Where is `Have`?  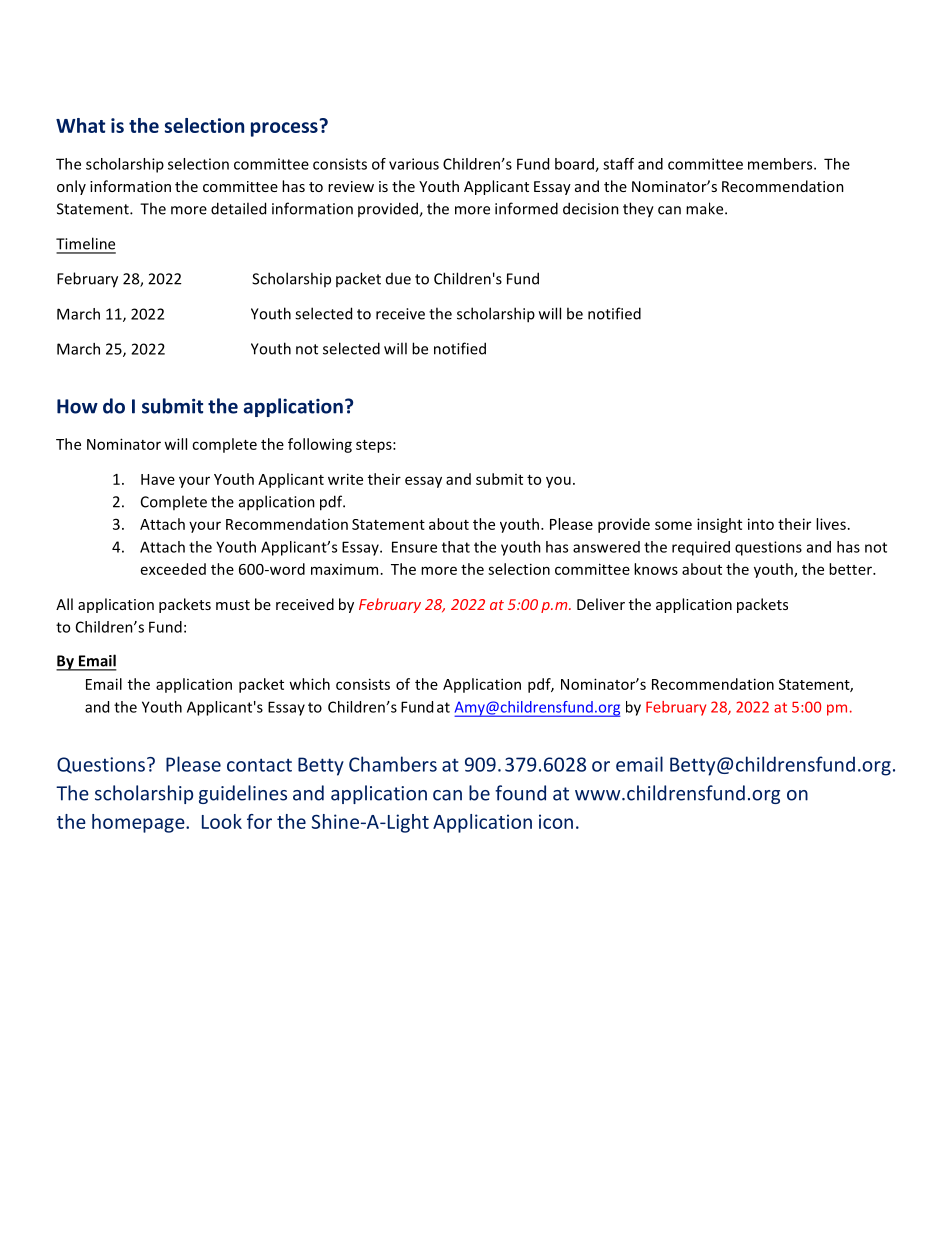
Have is located at coordinates (158, 479).
